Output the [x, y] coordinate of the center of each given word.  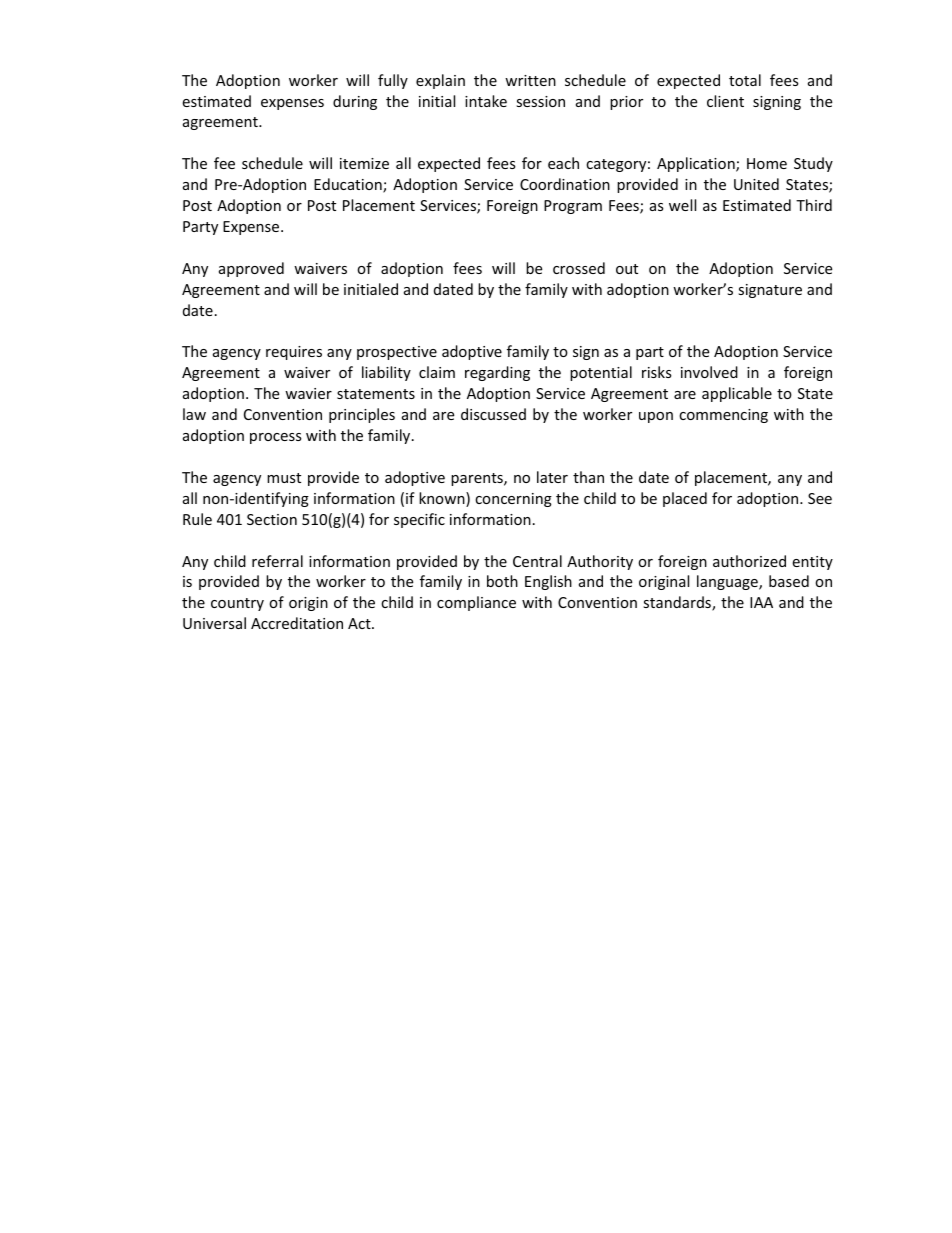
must [284, 478]
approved [251, 269]
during [355, 102]
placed [685, 499]
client [725, 101]
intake [486, 101]
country [237, 604]
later [552, 477]
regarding [497, 373]
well [682, 205]
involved [709, 372]
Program [573, 207]
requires [294, 353]
